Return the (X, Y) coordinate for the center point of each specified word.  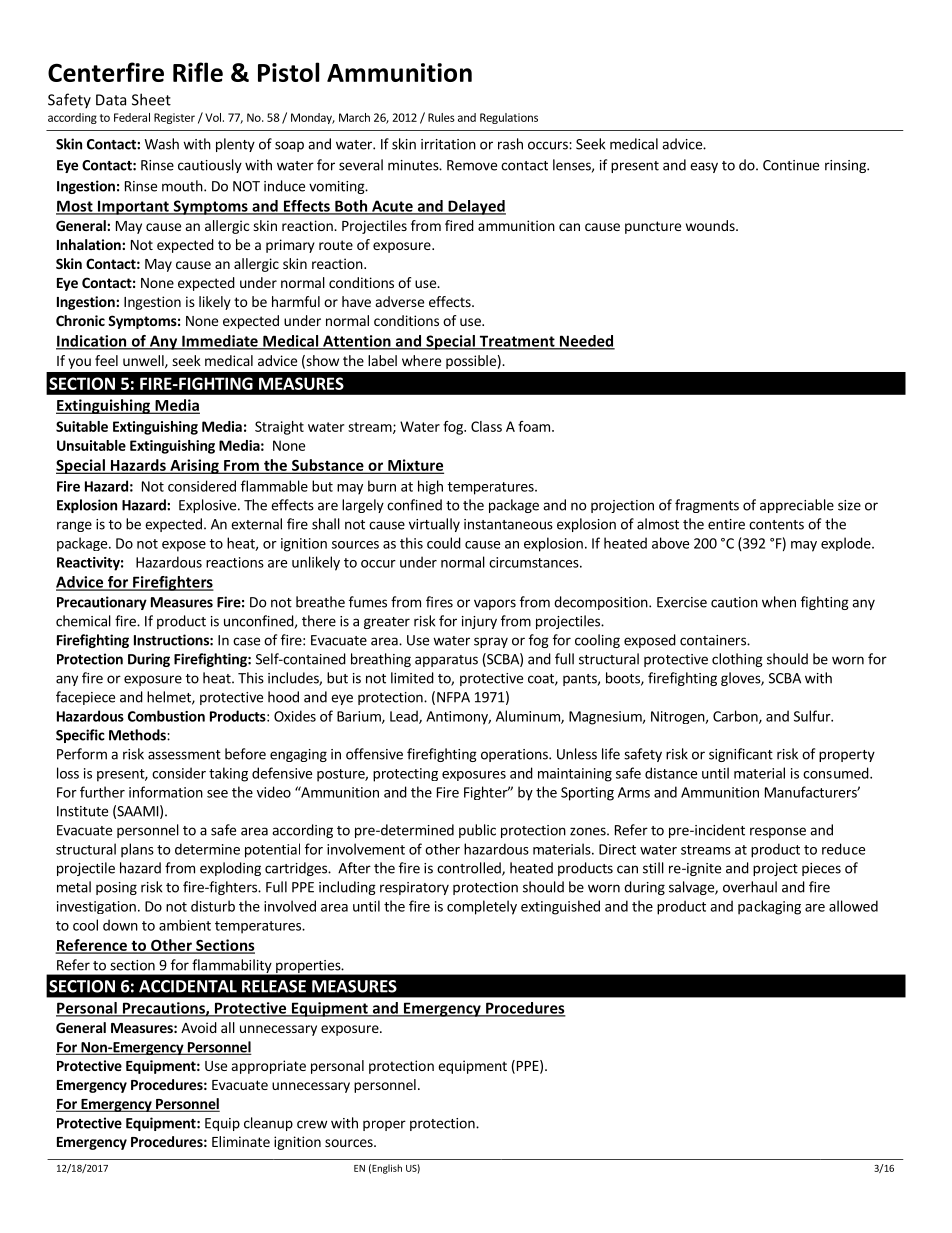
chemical (83, 621)
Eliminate (241, 1141)
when (779, 602)
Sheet (151, 99)
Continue (791, 165)
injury (479, 622)
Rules (441, 117)
